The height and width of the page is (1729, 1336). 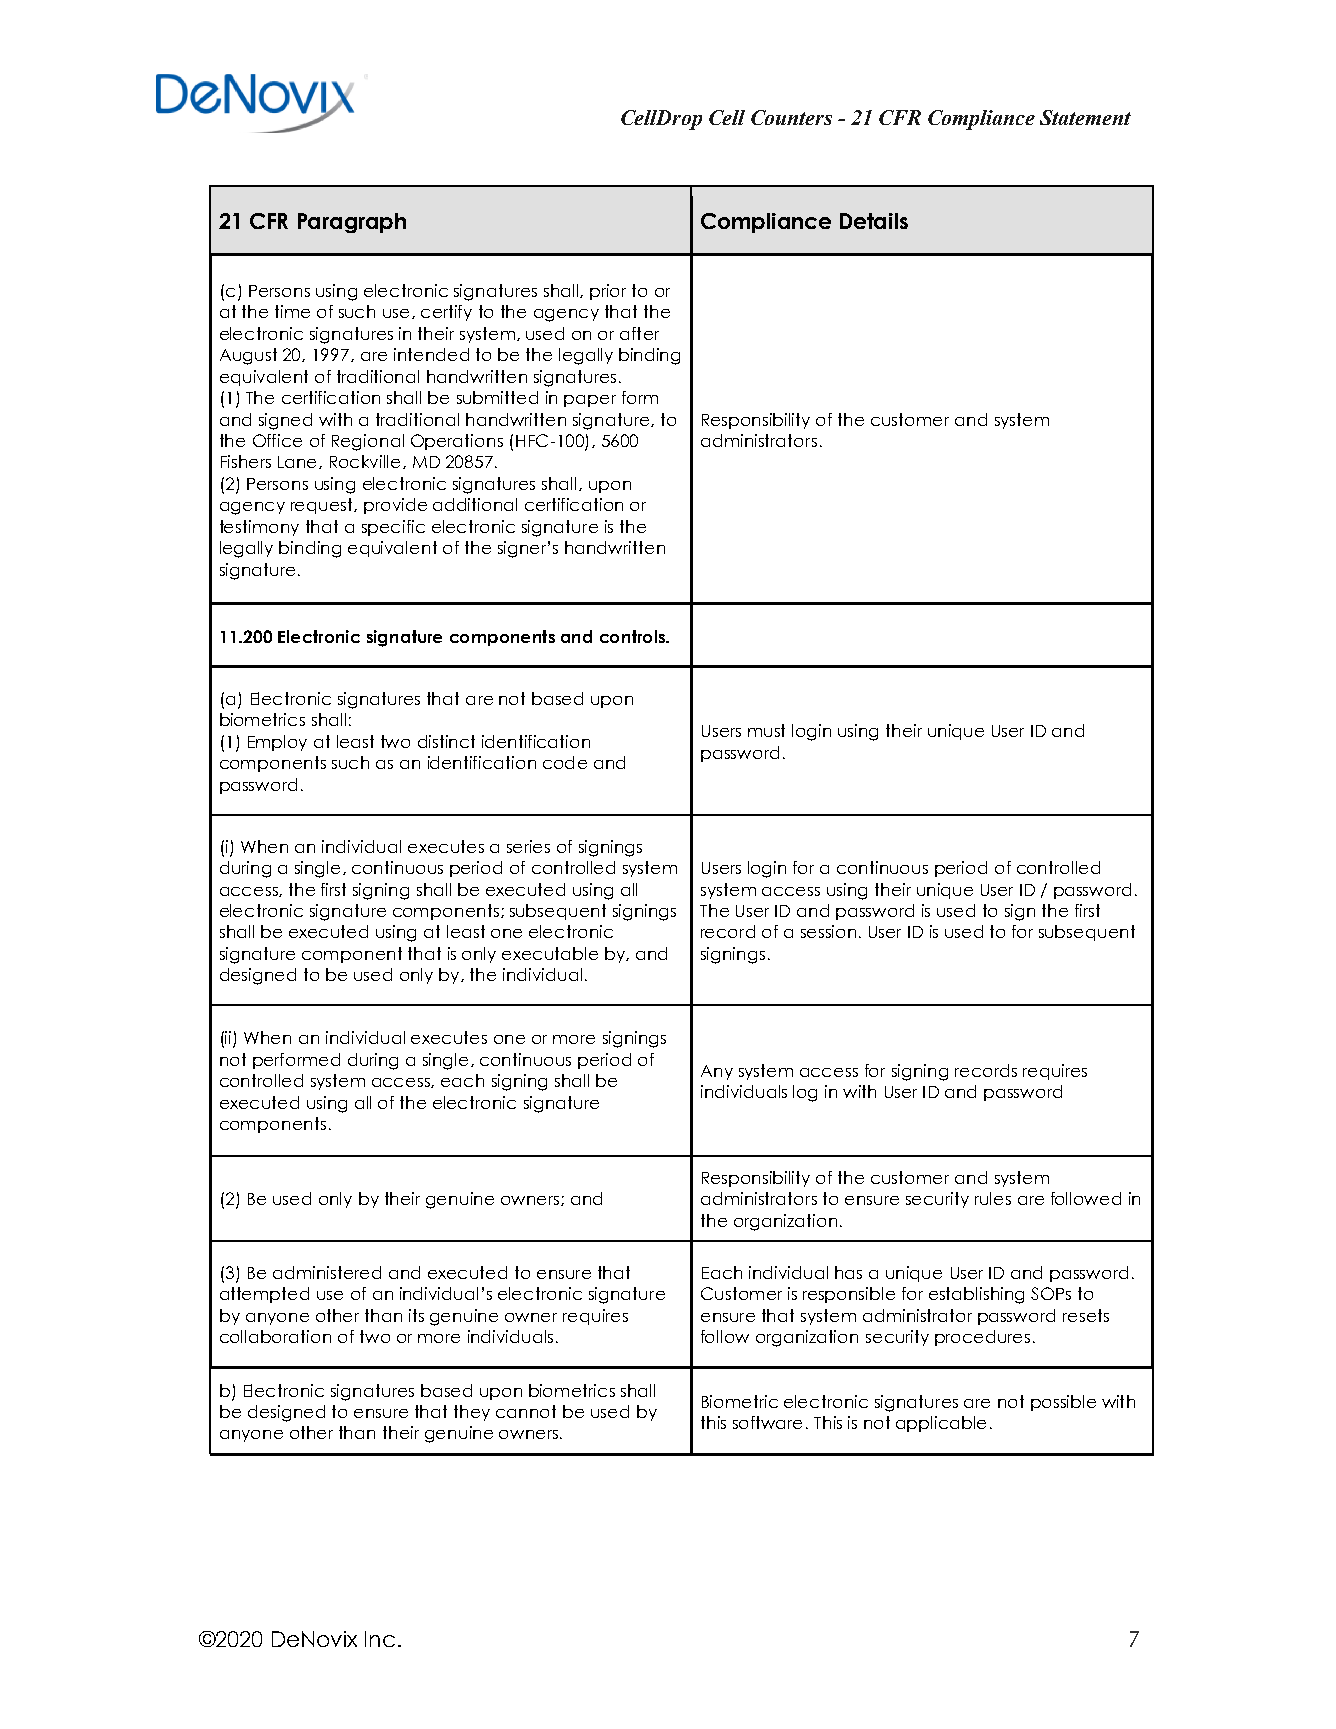 What do you see at coordinates (633, 636) in the page?
I see `controls` at bounding box center [633, 636].
